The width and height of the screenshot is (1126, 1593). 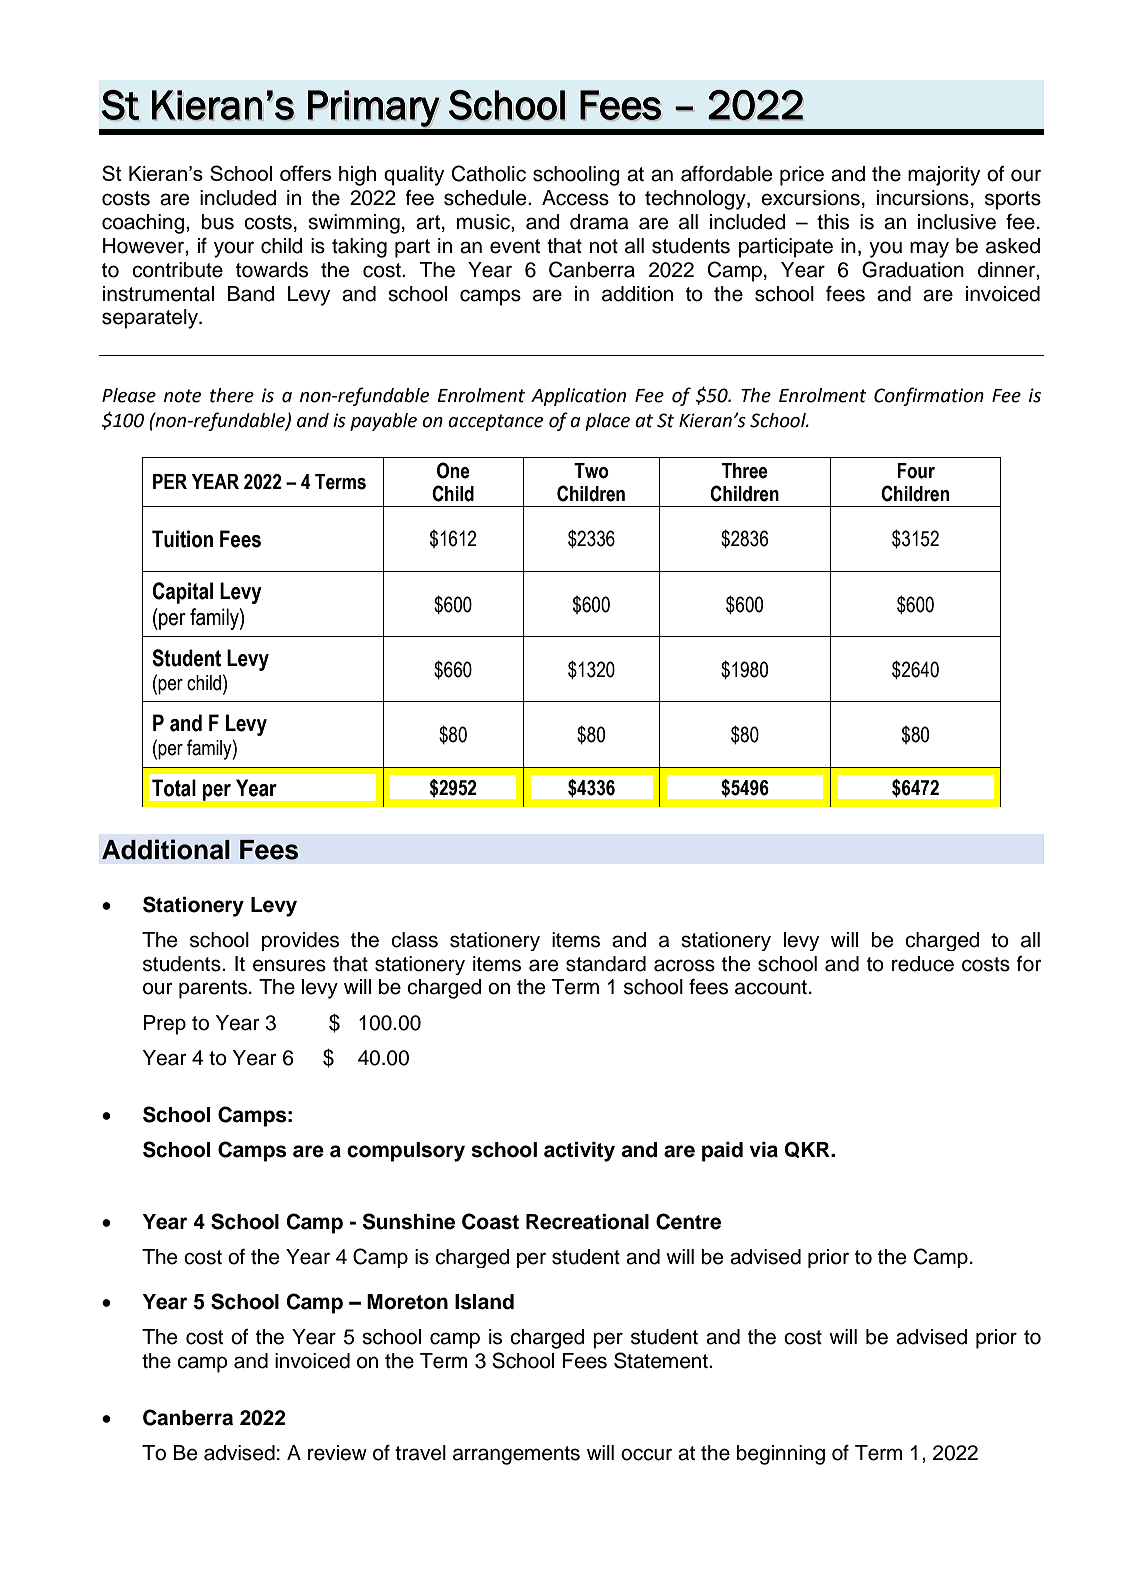 I want to click on via, so click(x=763, y=1150).
